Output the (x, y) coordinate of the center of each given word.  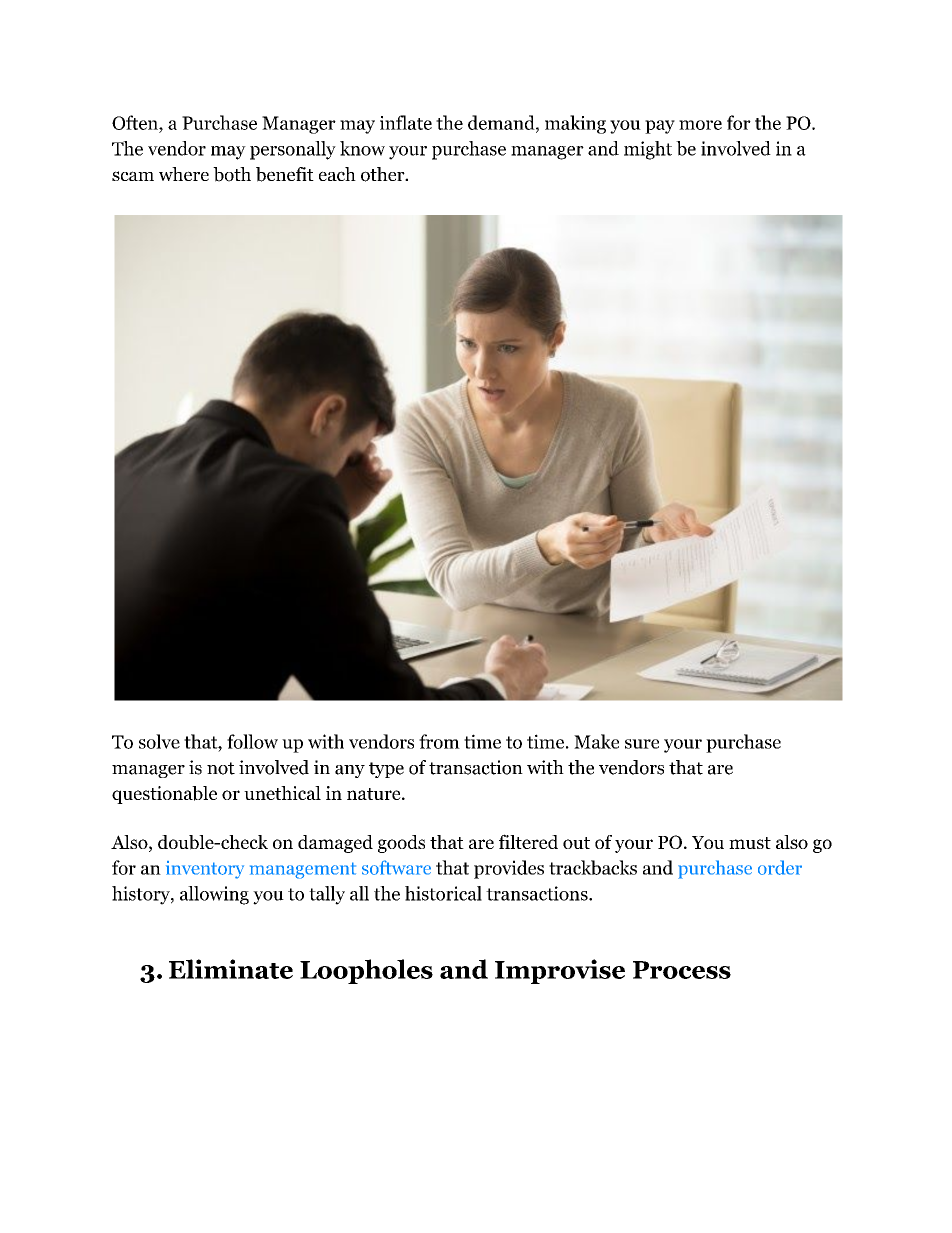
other (384, 174)
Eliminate (231, 969)
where (184, 174)
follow (252, 741)
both (232, 174)
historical (443, 893)
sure (642, 744)
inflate (406, 122)
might (648, 150)
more (700, 125)
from (439, 741)
